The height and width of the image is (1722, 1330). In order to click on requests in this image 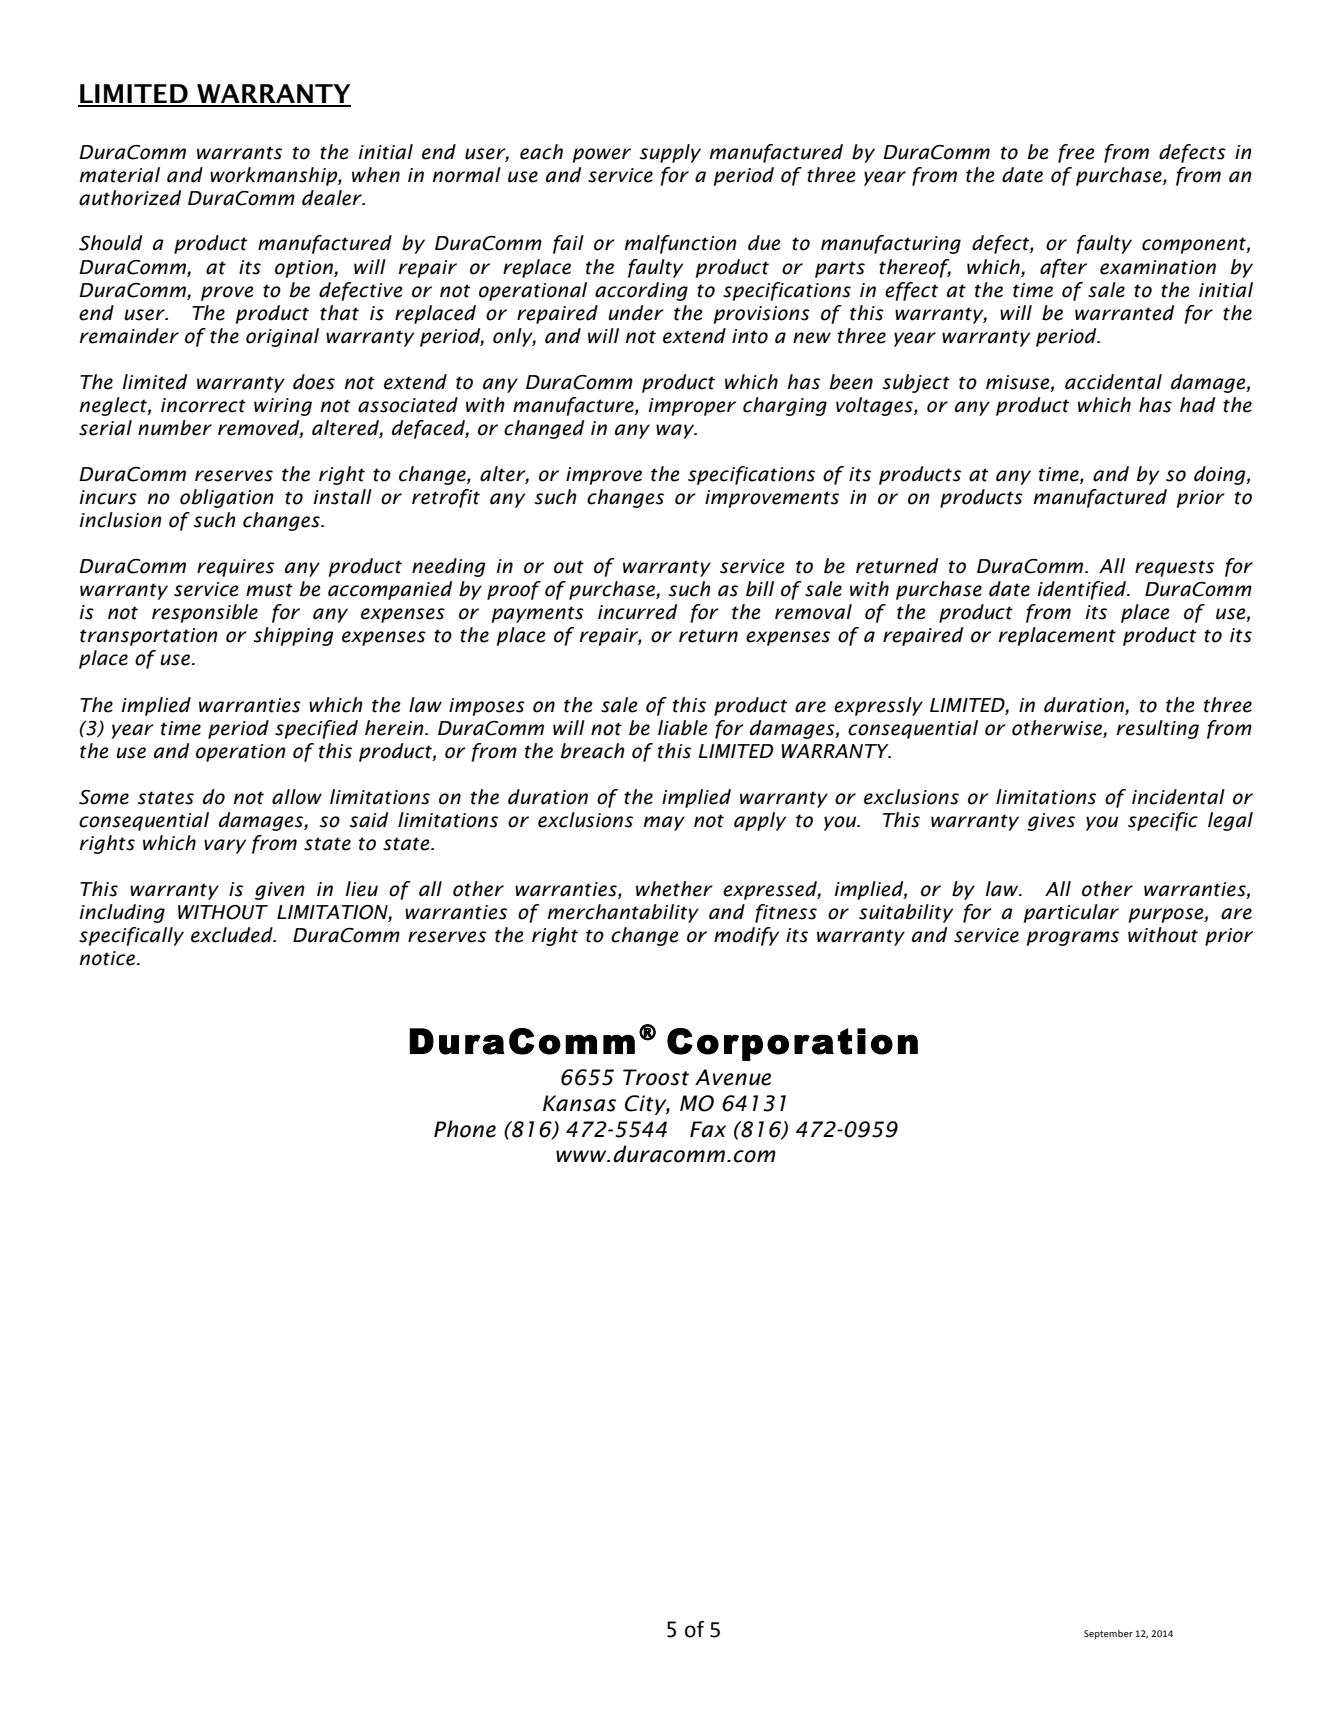, I will do `click(1174, 568)`.
